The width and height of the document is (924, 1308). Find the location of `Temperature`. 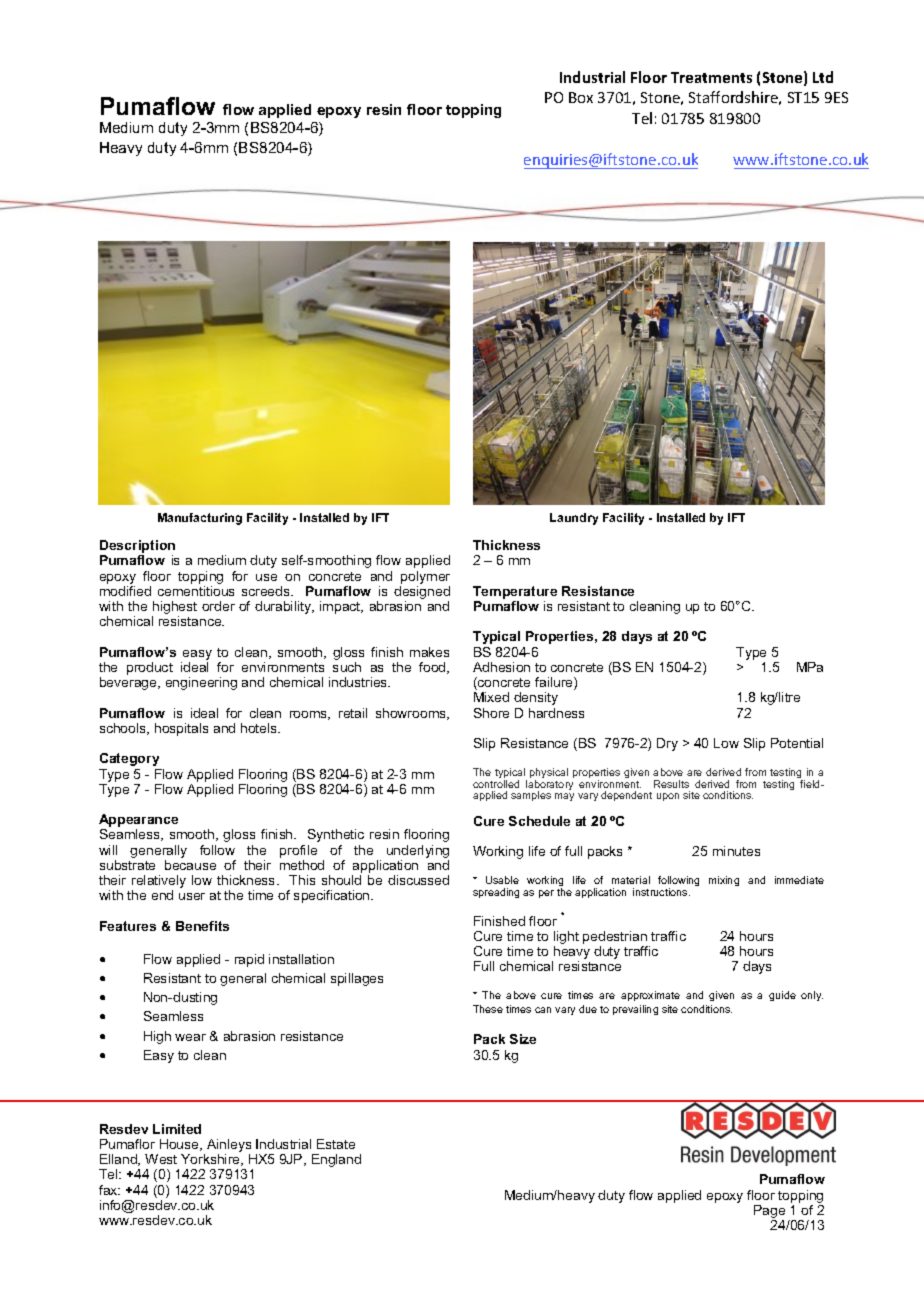

Temperature is located at coordinates (515, 594).
